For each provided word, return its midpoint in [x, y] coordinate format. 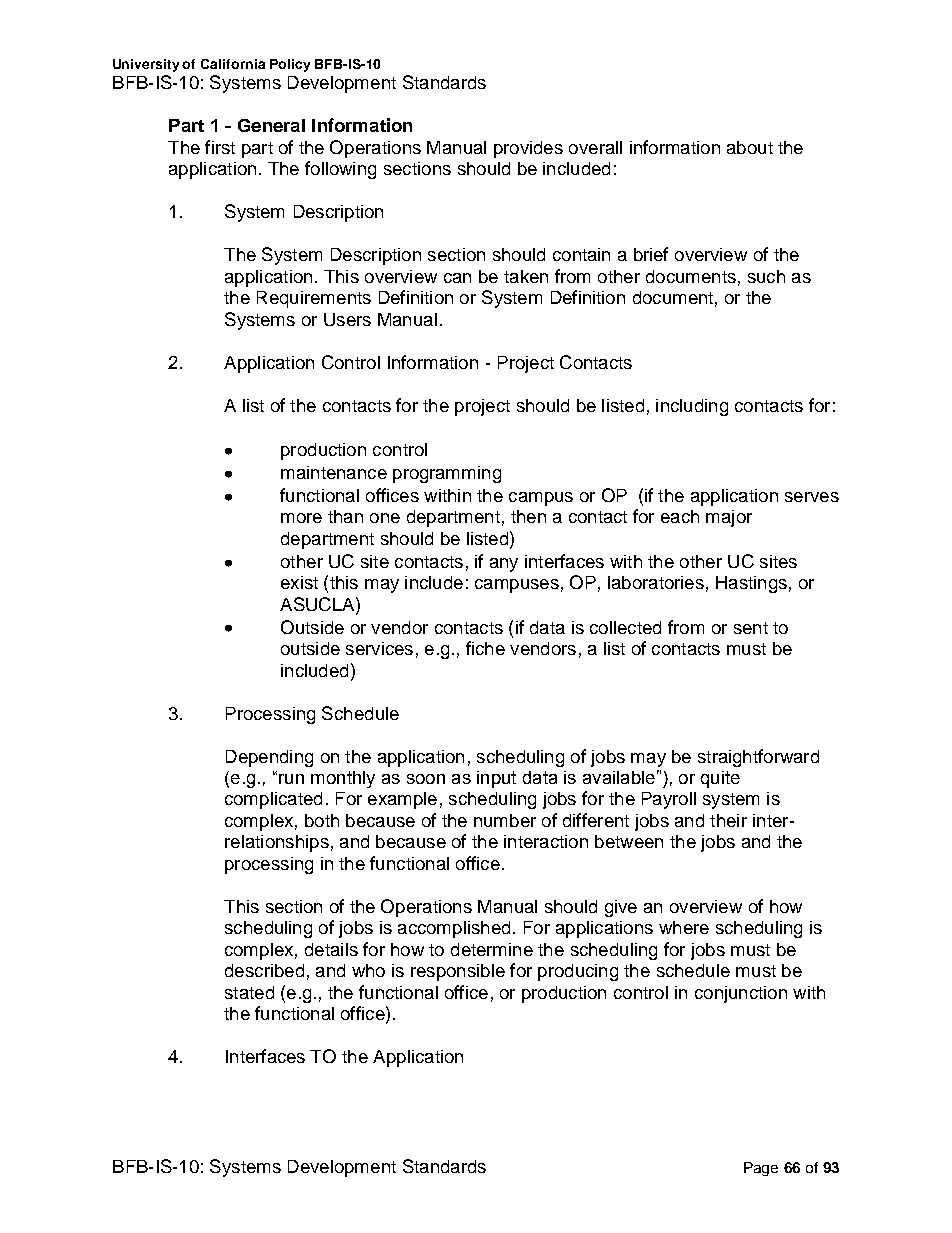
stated [249, 992]
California [233, 64]
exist [299, 582]
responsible [458, 972]
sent [751, 628]
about [750, 147]
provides [528, 149]
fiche [485, 648]
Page [761, 1169]
